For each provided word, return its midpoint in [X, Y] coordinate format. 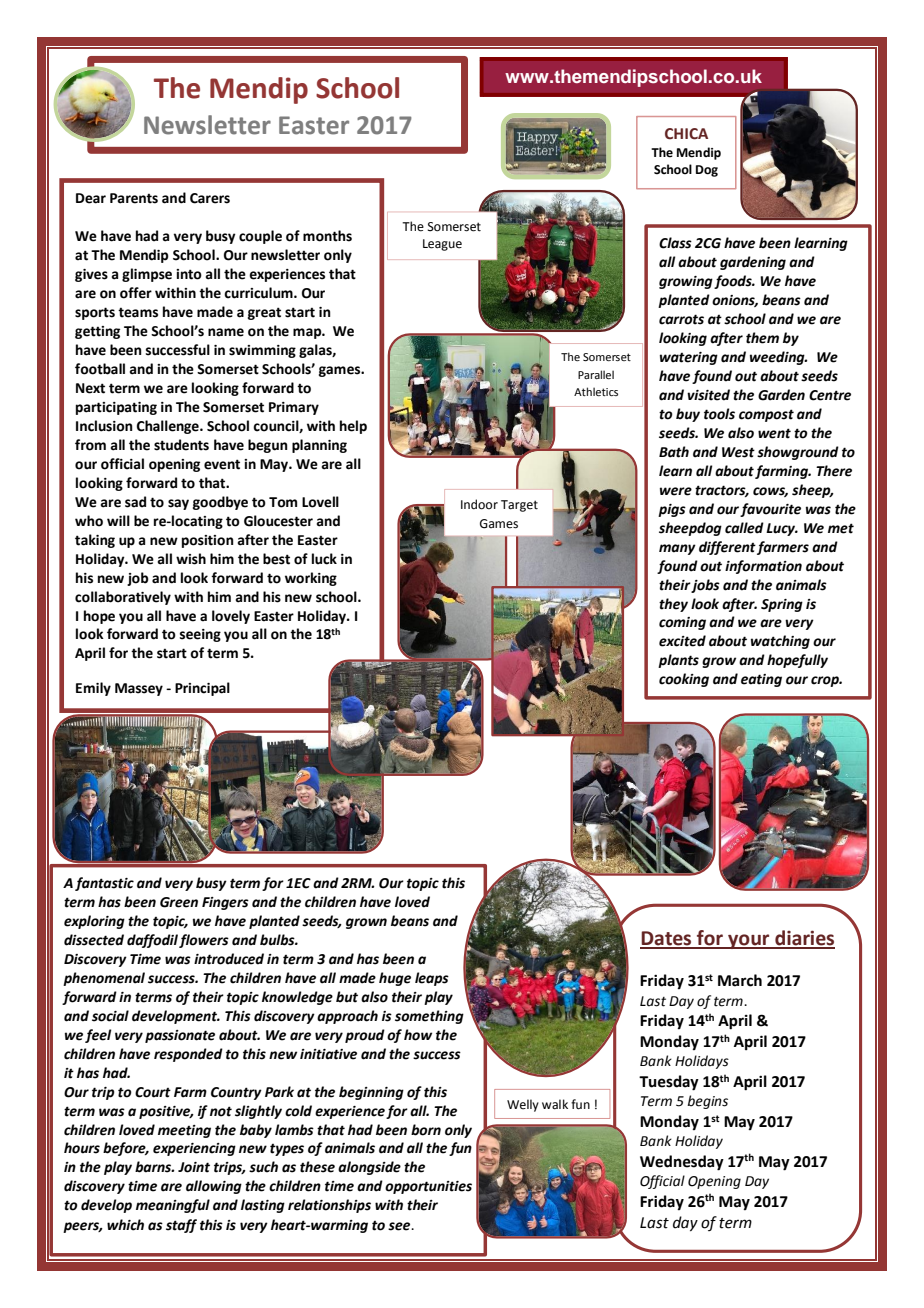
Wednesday [682, 1163]
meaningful [173, 1206]
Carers [210, 198]
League [442, 245]
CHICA [686, 134]
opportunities [428, 1187]
